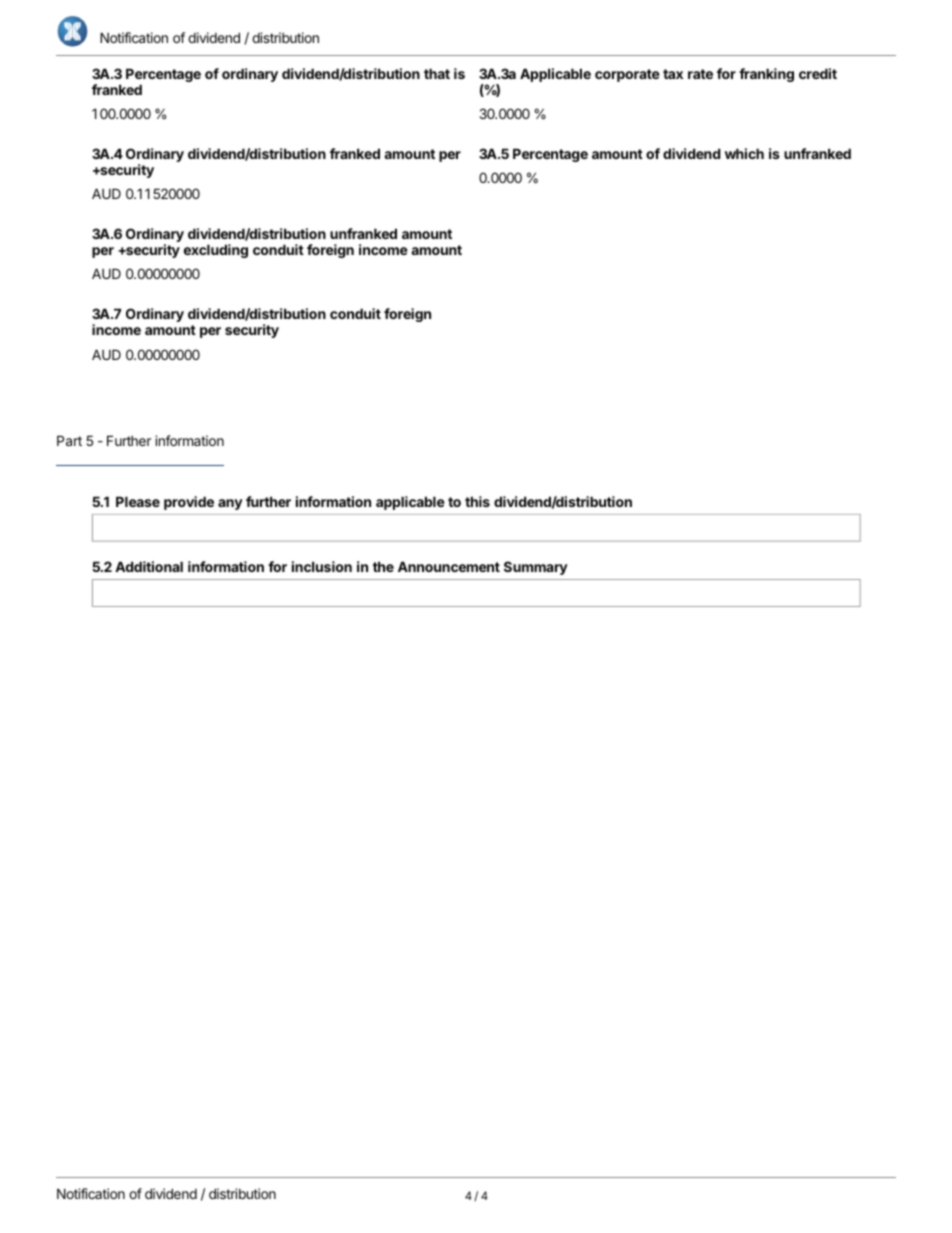  Describe the element at coordinates (818, 73) in the image. I see `credit` at that location.
